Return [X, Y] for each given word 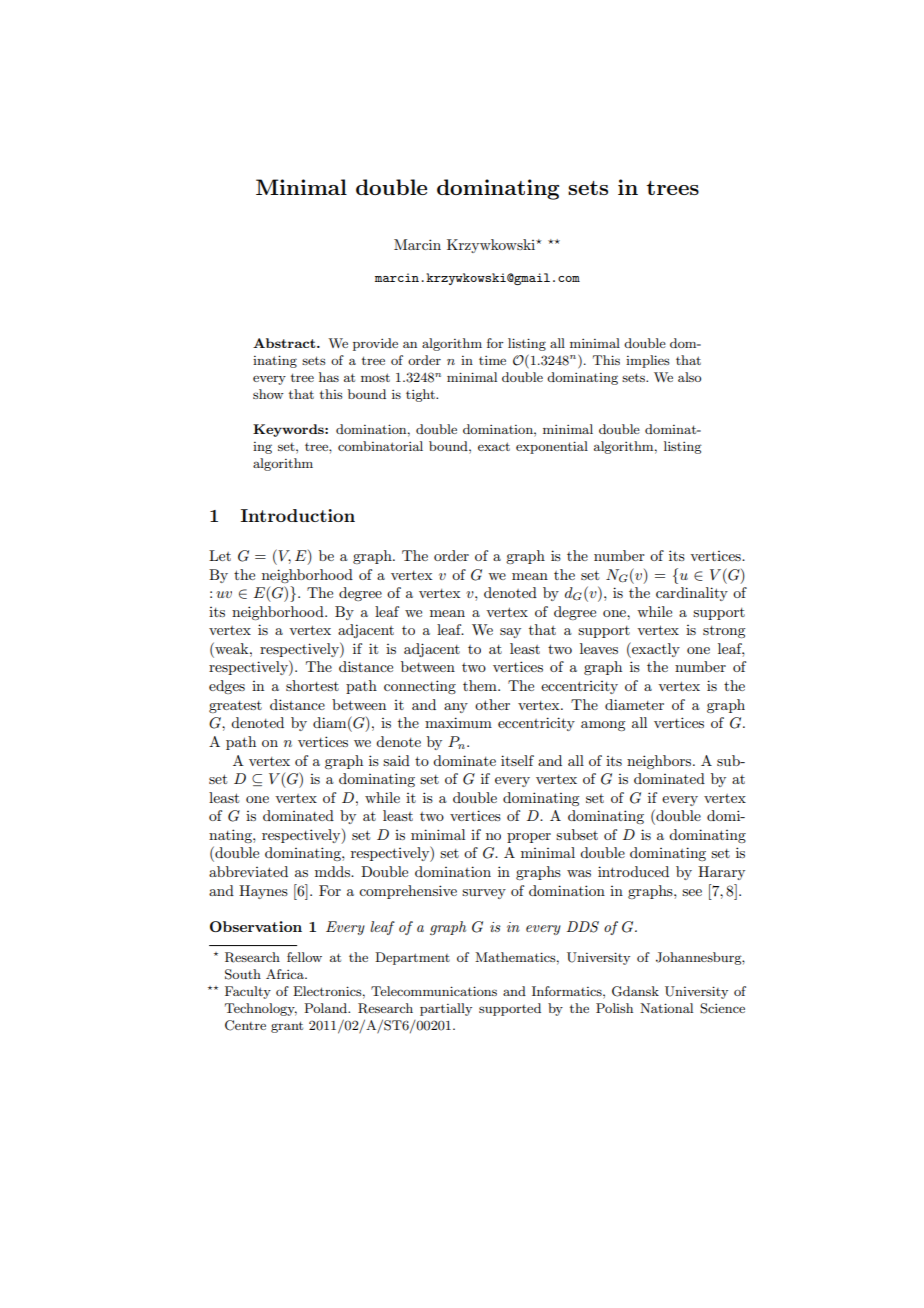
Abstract [285, 343]
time [492, 360]
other [492, 704]
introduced [633, 871]
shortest [312, 685]
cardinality [692, 594]
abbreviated [248, 871]
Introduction [298, 515]
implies [648, 361]
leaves [599, 648]
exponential [552, 447]
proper [529, 838]
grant [287, 1027]
